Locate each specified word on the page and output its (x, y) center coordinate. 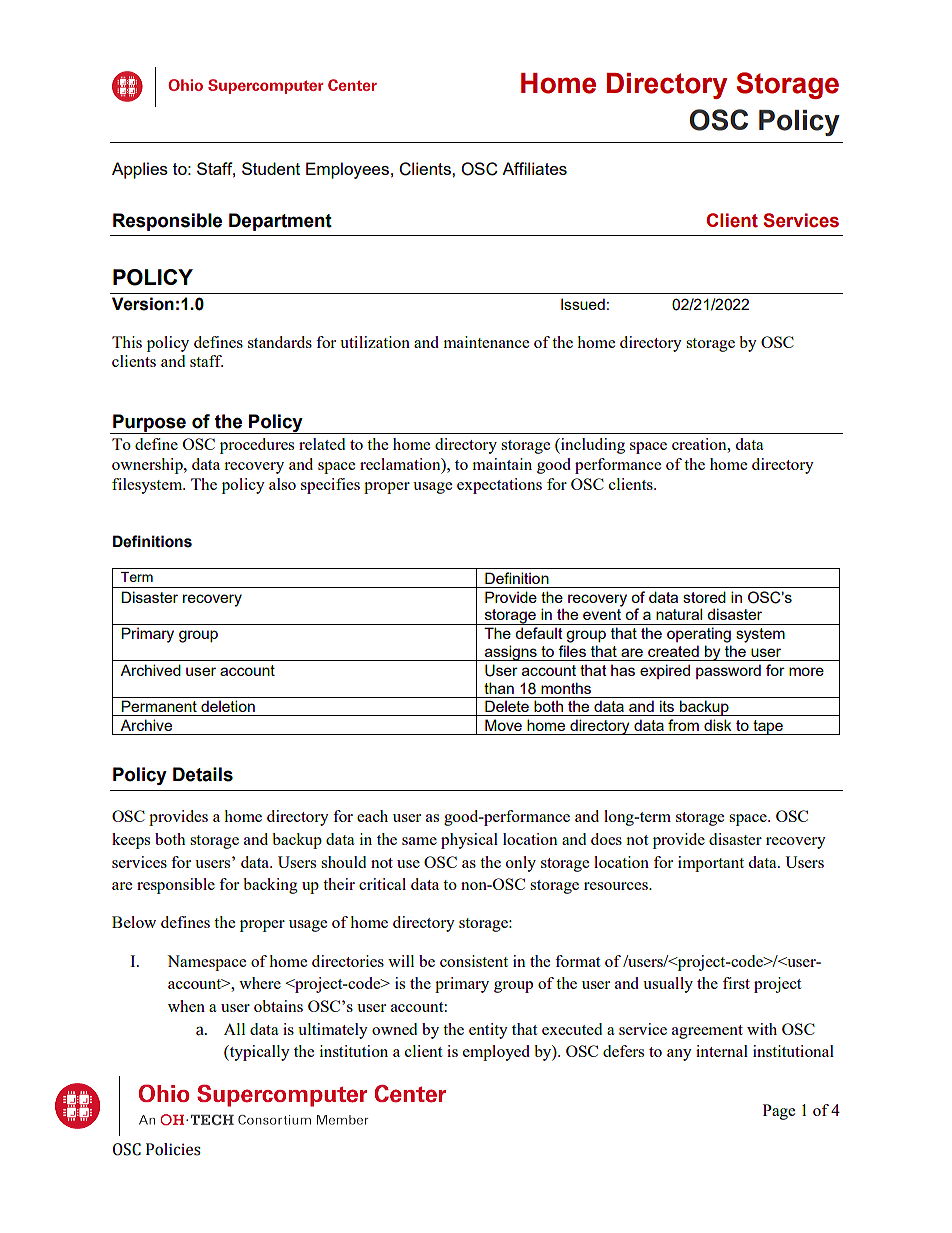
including (592, 446)
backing (270, 886)
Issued (583, 304)
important (711, 864)
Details (203, 774)
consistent (474, 961)
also (282, 484)
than (499, 688)
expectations (499, 486)
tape (768, 727)
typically (258, 1053)
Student (271, 168)
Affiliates (534, 168)
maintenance (486, 342)
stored (704, 597)
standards (280, 342)
